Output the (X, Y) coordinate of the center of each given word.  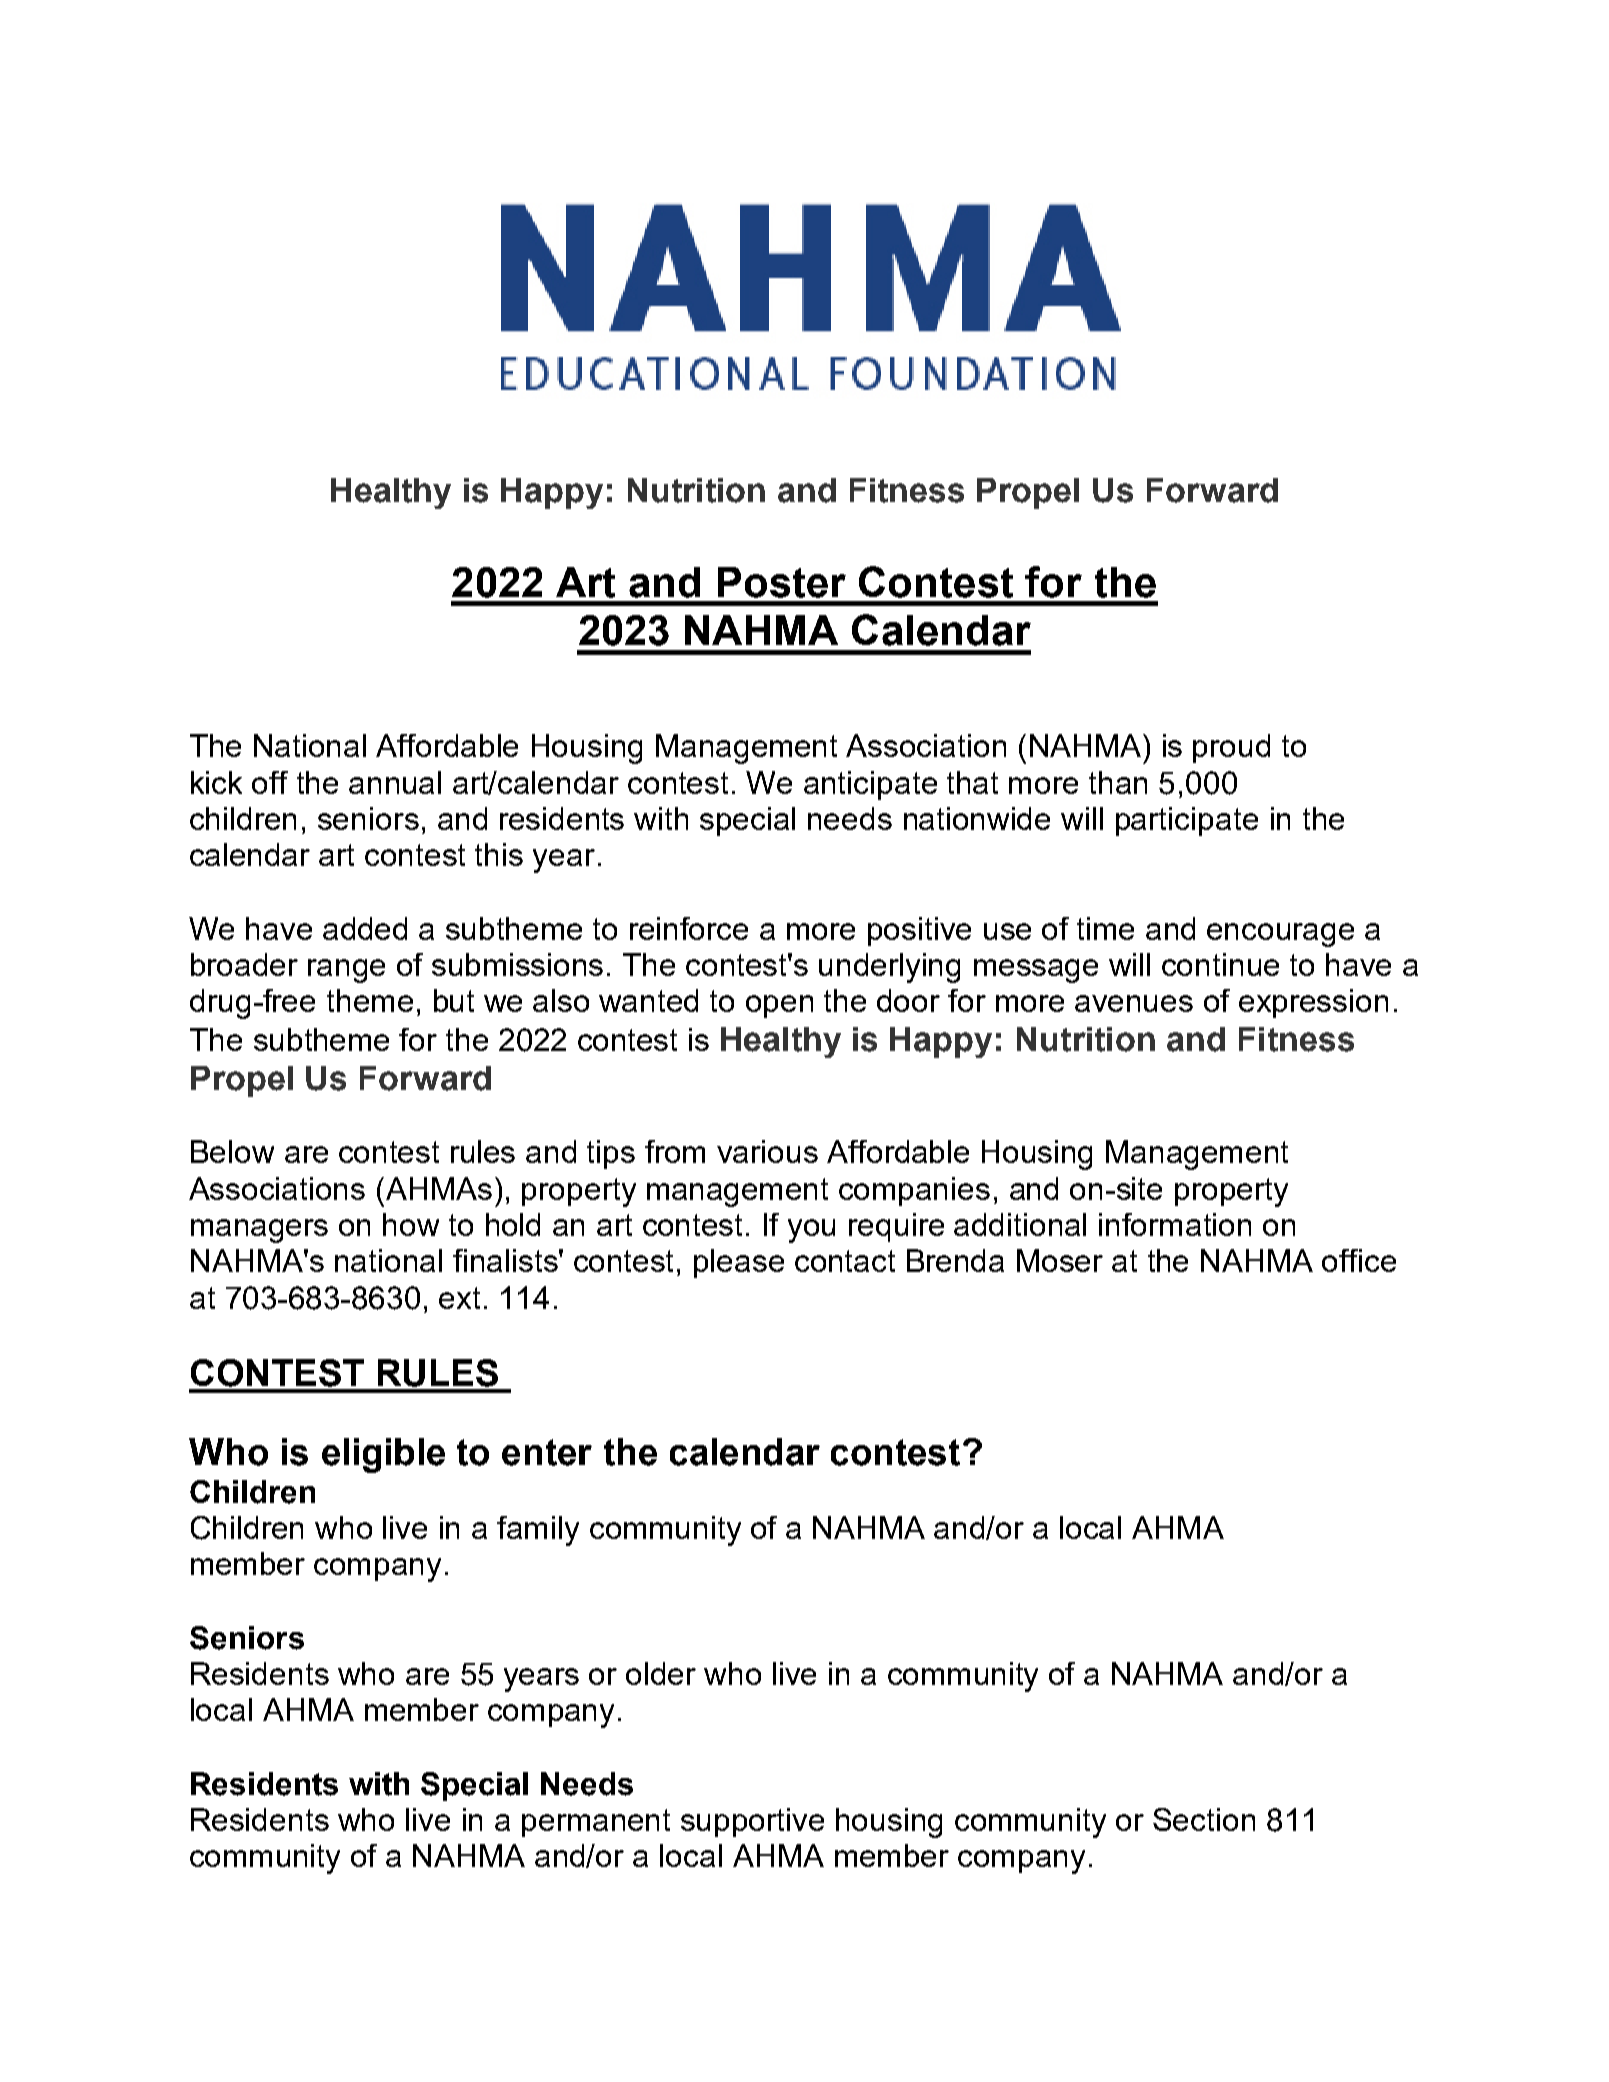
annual (395, 782)
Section (1204, 1819)
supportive (752, 1822)
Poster (782, 582)
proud (1231, 748)
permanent (596, 1823)
